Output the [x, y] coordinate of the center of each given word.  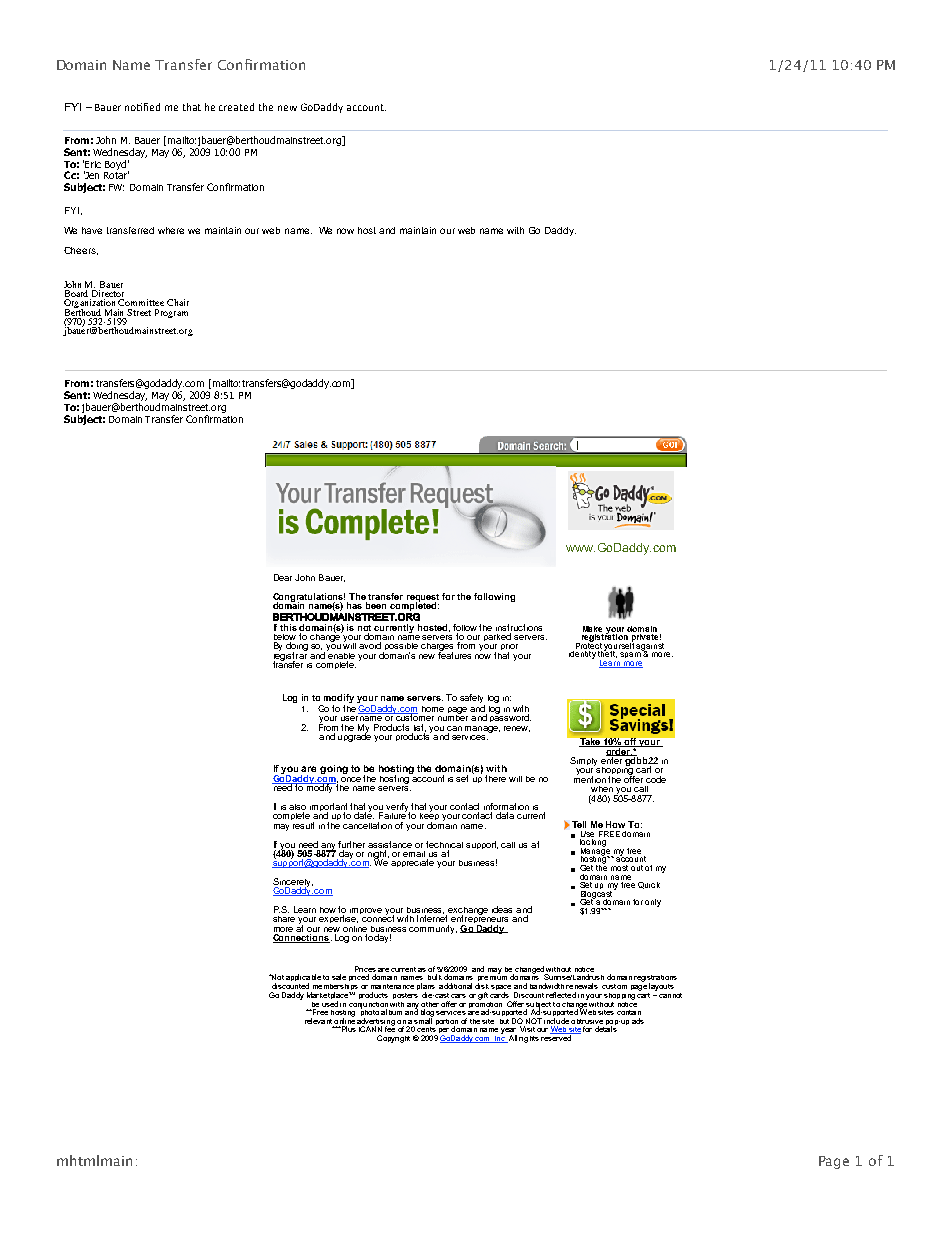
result [303, 825]
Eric [93, 164]
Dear [283, 577]
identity [582, 655]
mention [590, 778]
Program [171, 313]
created [236, 107]
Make [592, 629]
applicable [303, 979]
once [351, 779]
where [171, 230]
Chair [178, 302]
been [376, 605]
